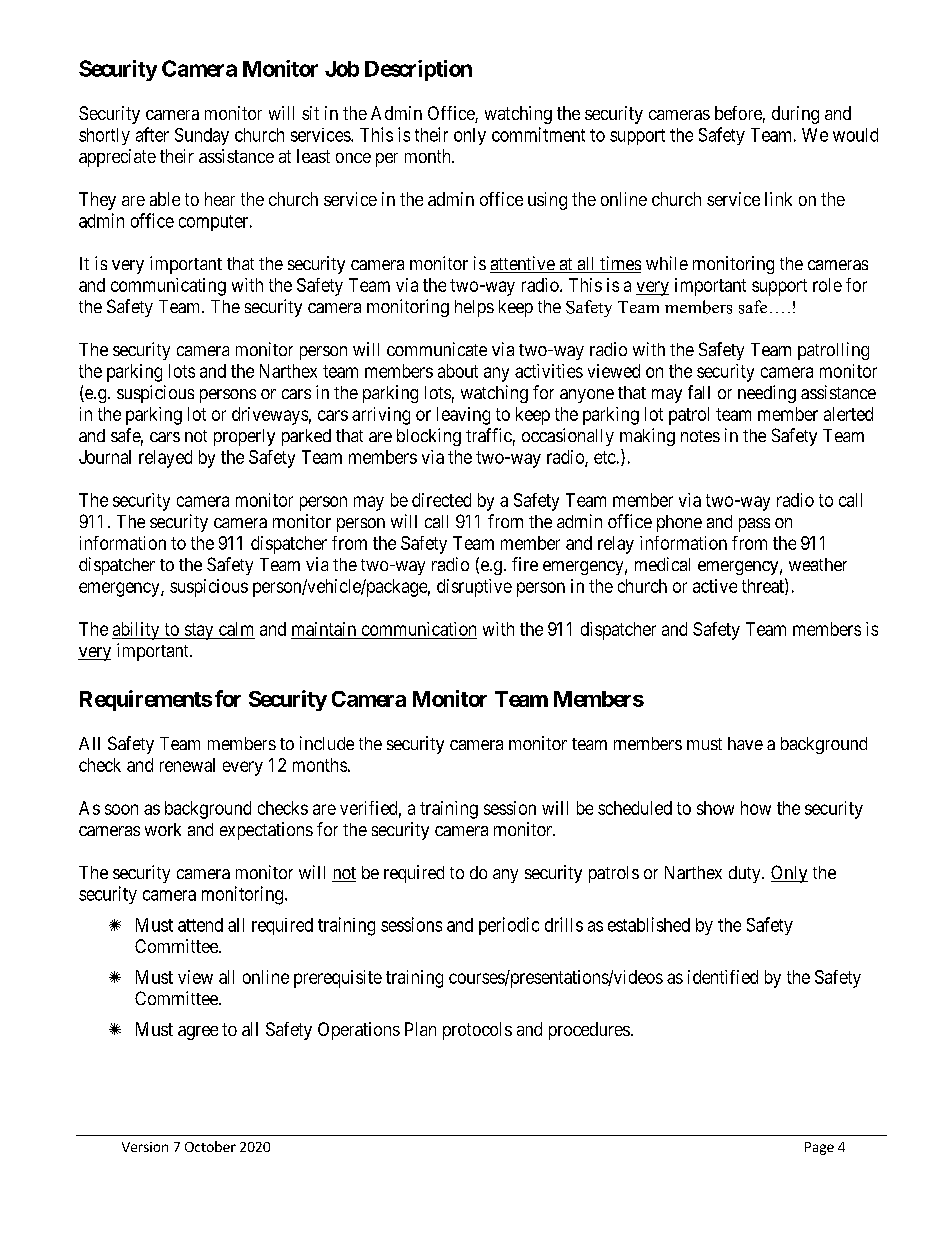  What do you see at coordinates (168, 287) in the document?
I see `communicating` at bounding box center [168, 287].
